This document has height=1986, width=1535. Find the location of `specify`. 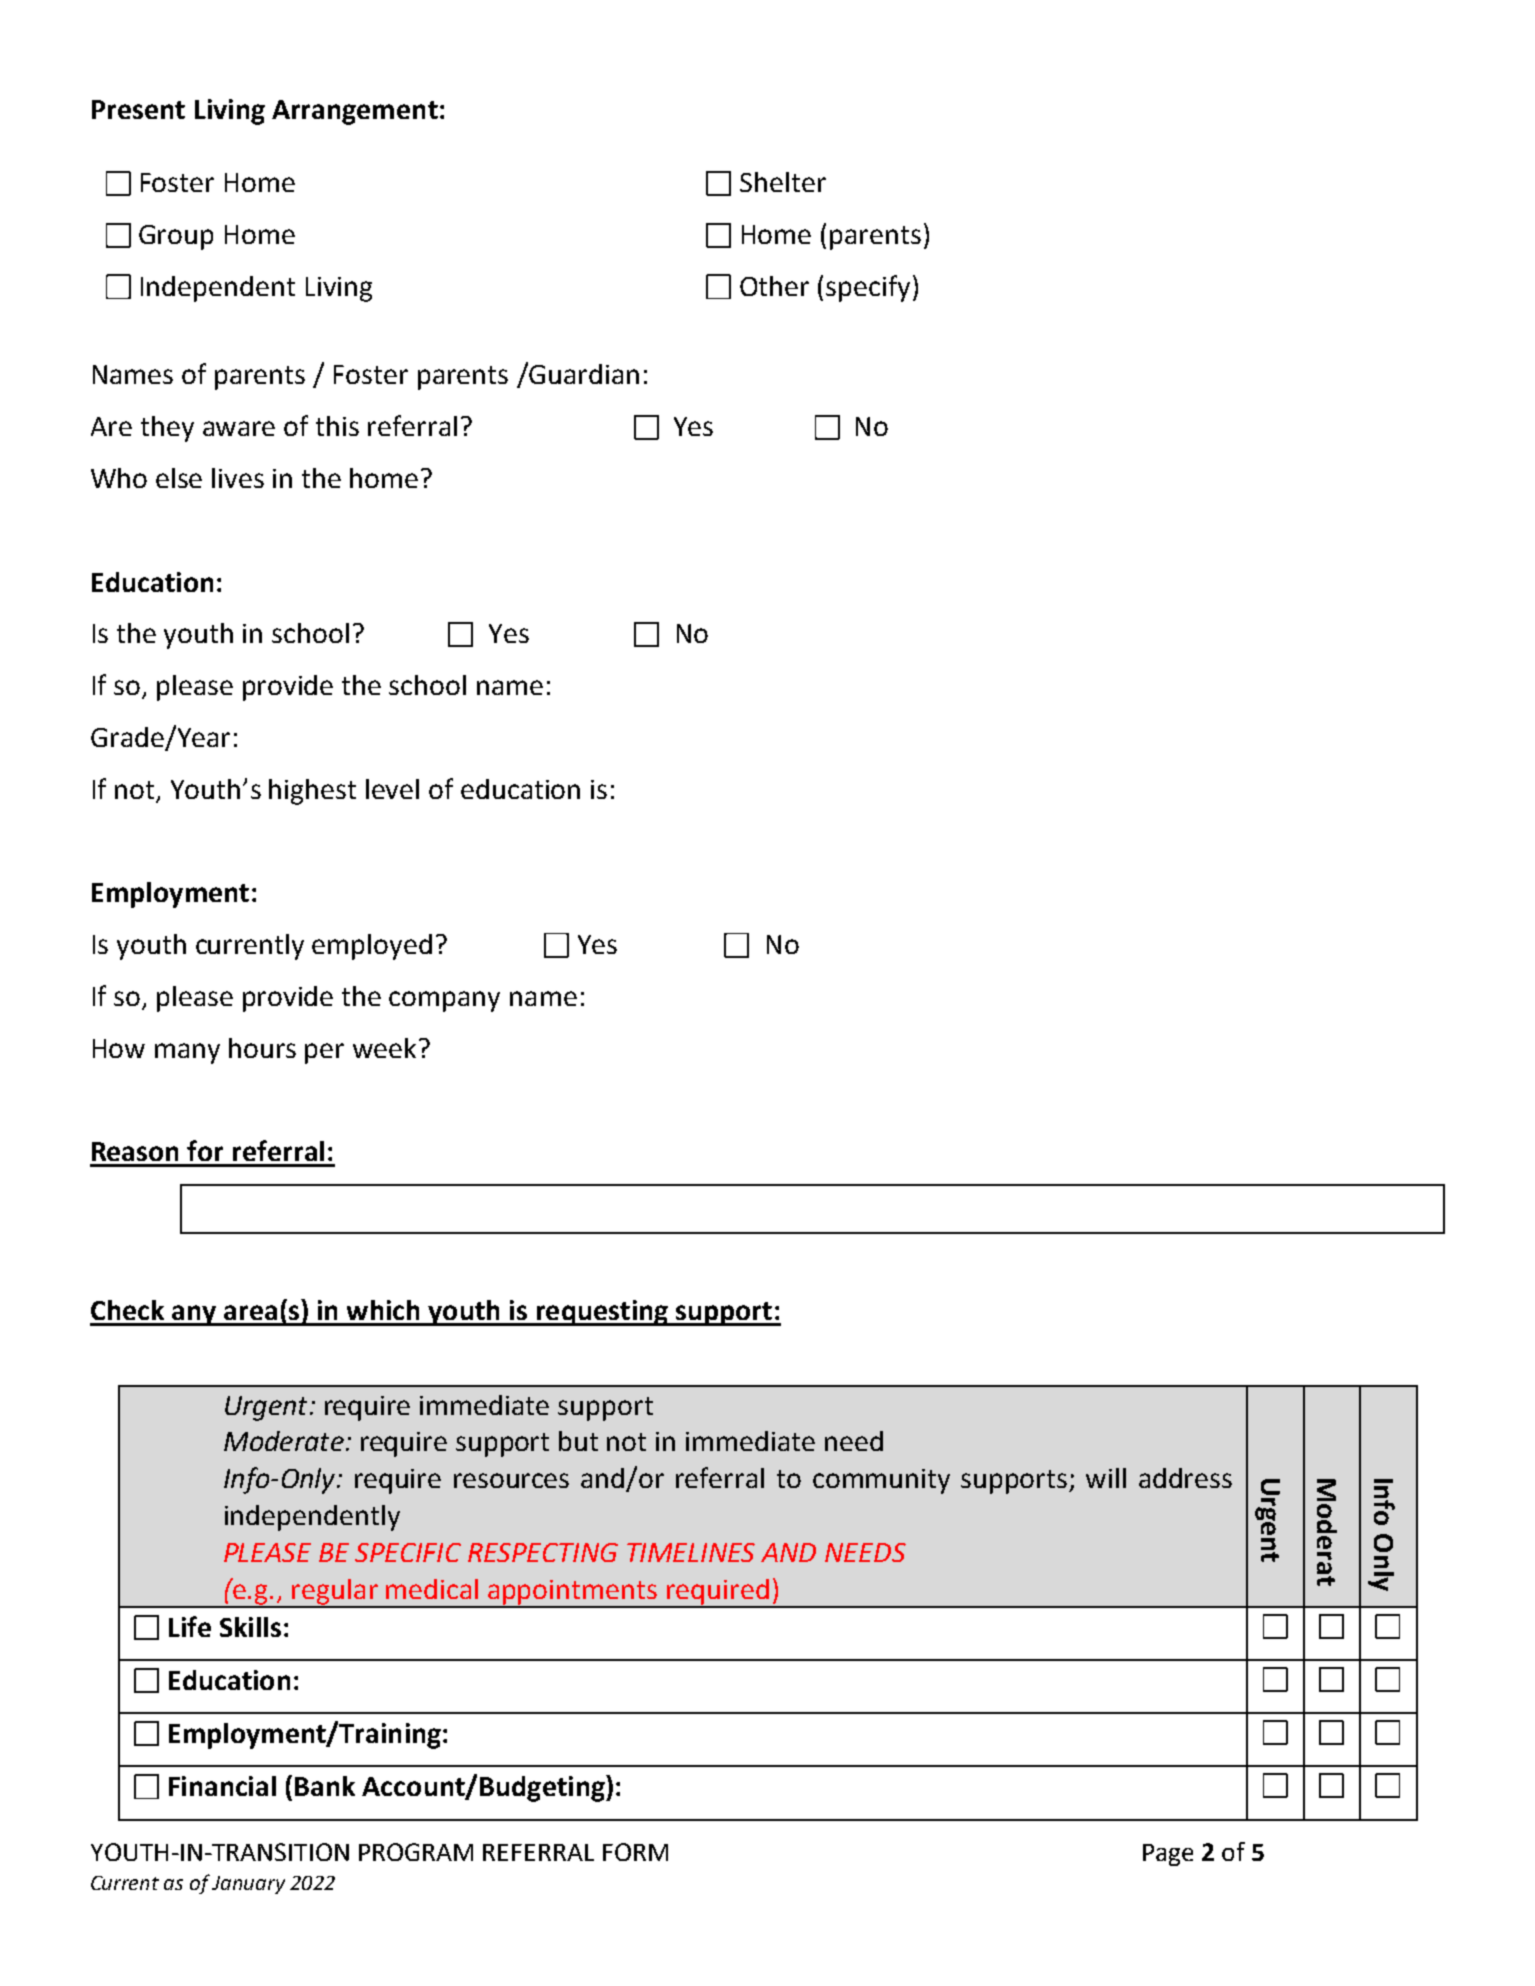

specify is located at coordinates (868, 288).
